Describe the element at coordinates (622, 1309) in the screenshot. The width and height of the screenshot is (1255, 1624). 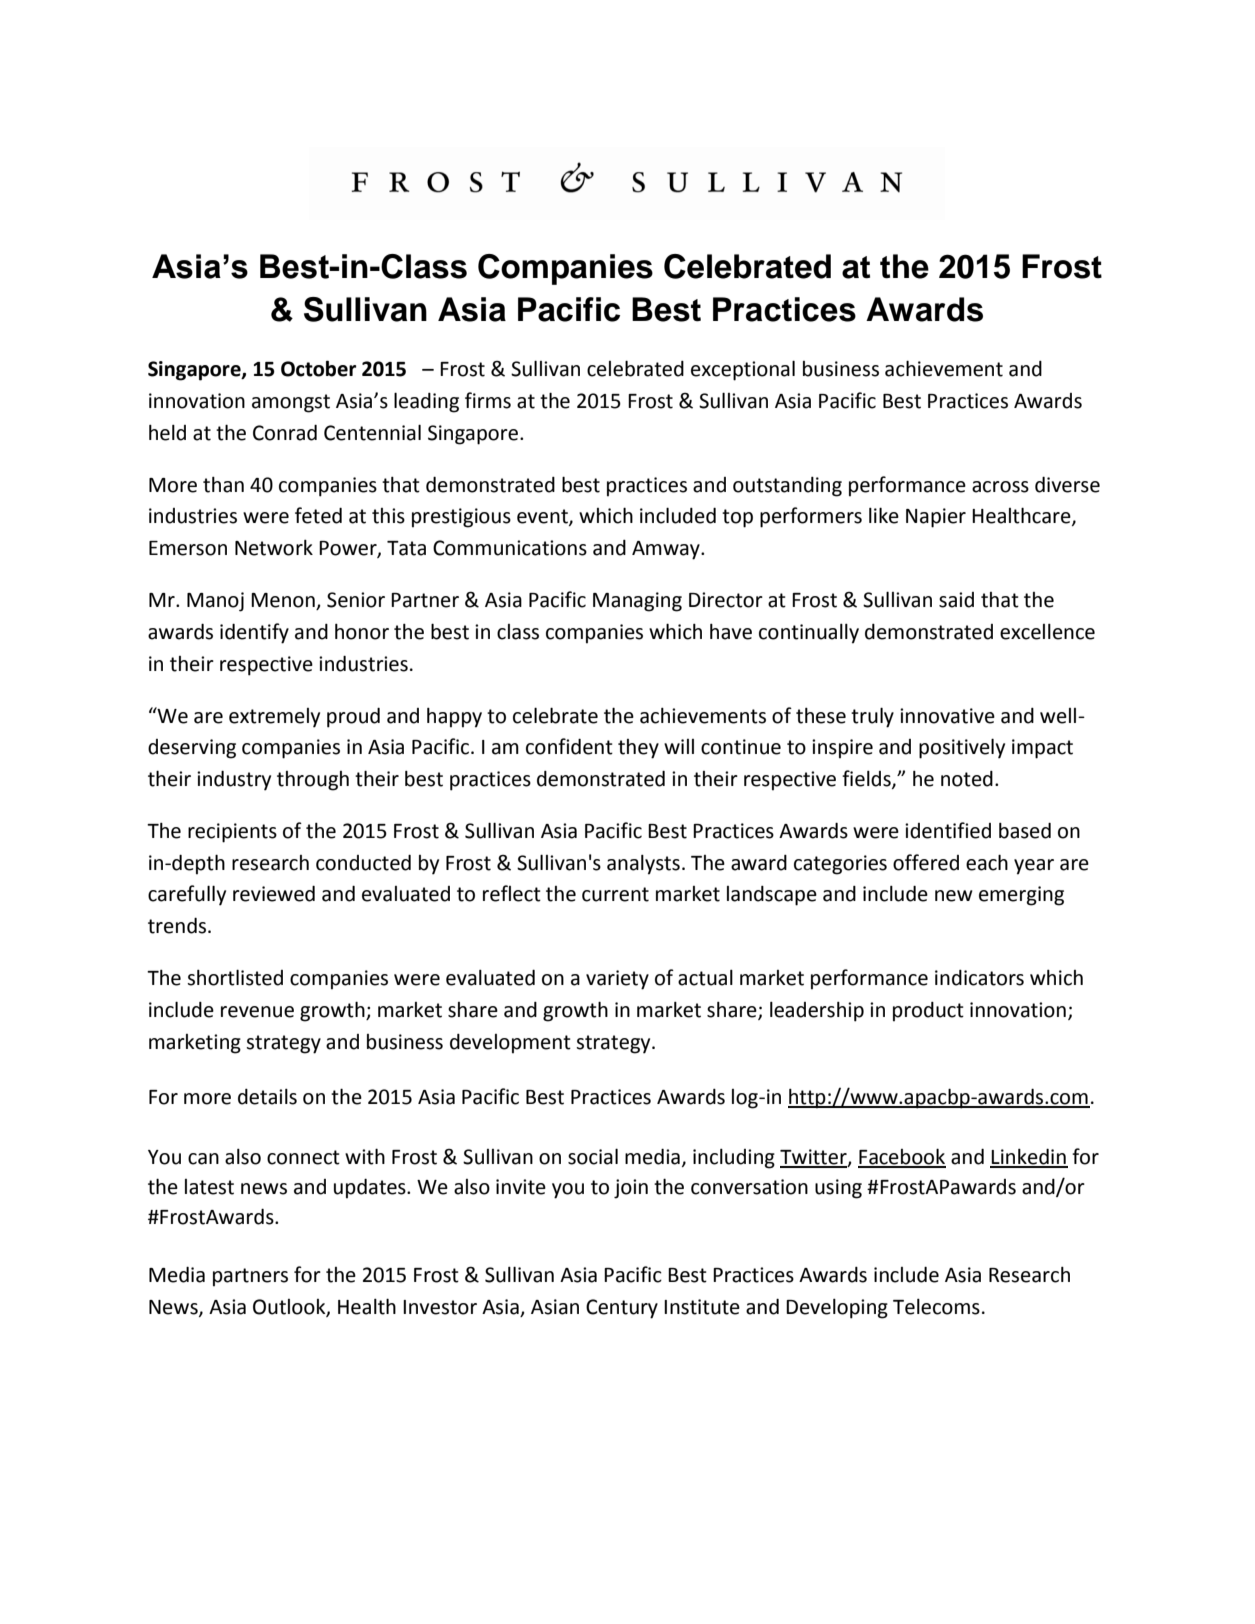
I see `Century` at that location.
